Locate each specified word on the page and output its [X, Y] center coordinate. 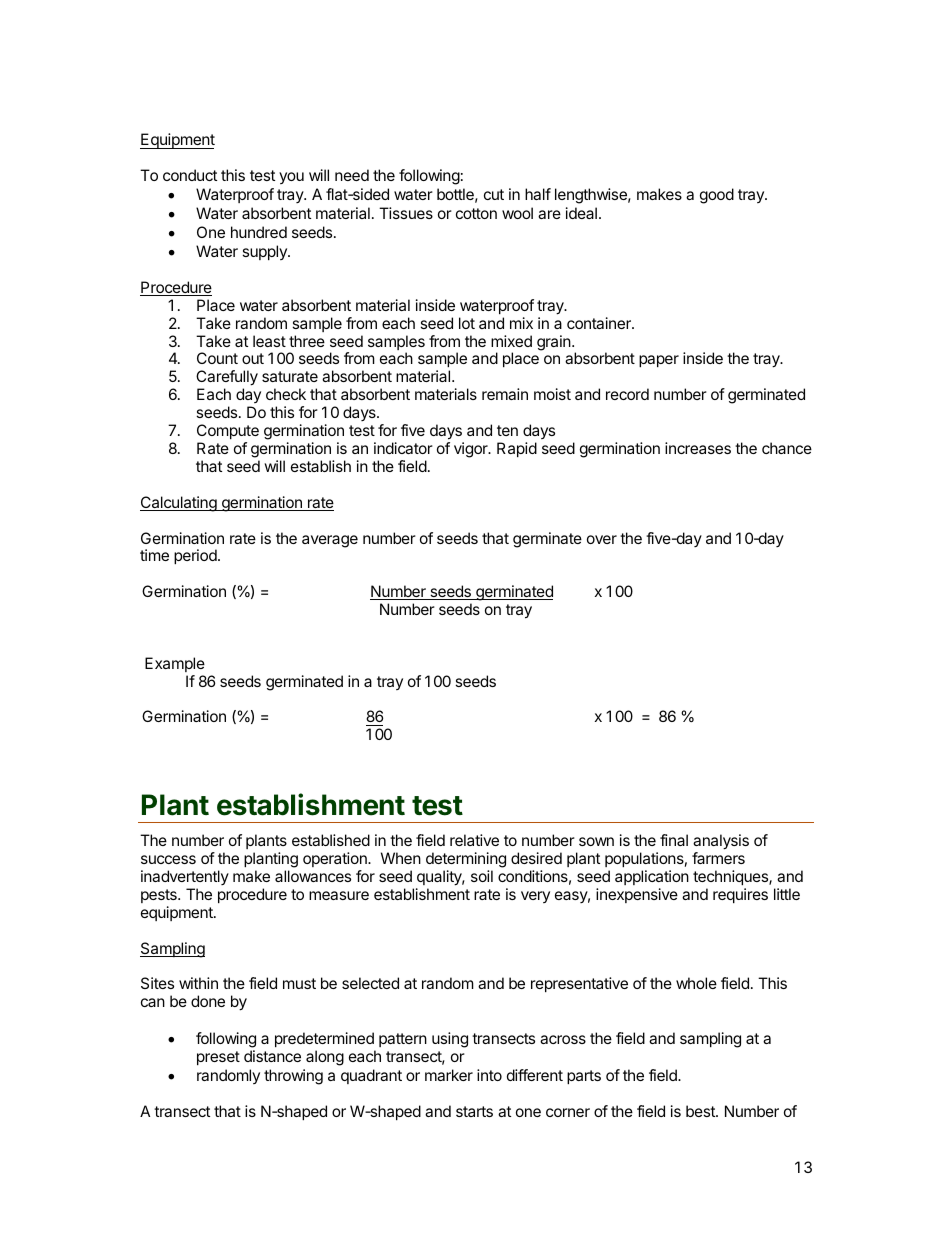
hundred [259, 232]
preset [218, 1058]
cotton [476, 213]
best [701, 1111]
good [717, 196]
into [489, 1075]
